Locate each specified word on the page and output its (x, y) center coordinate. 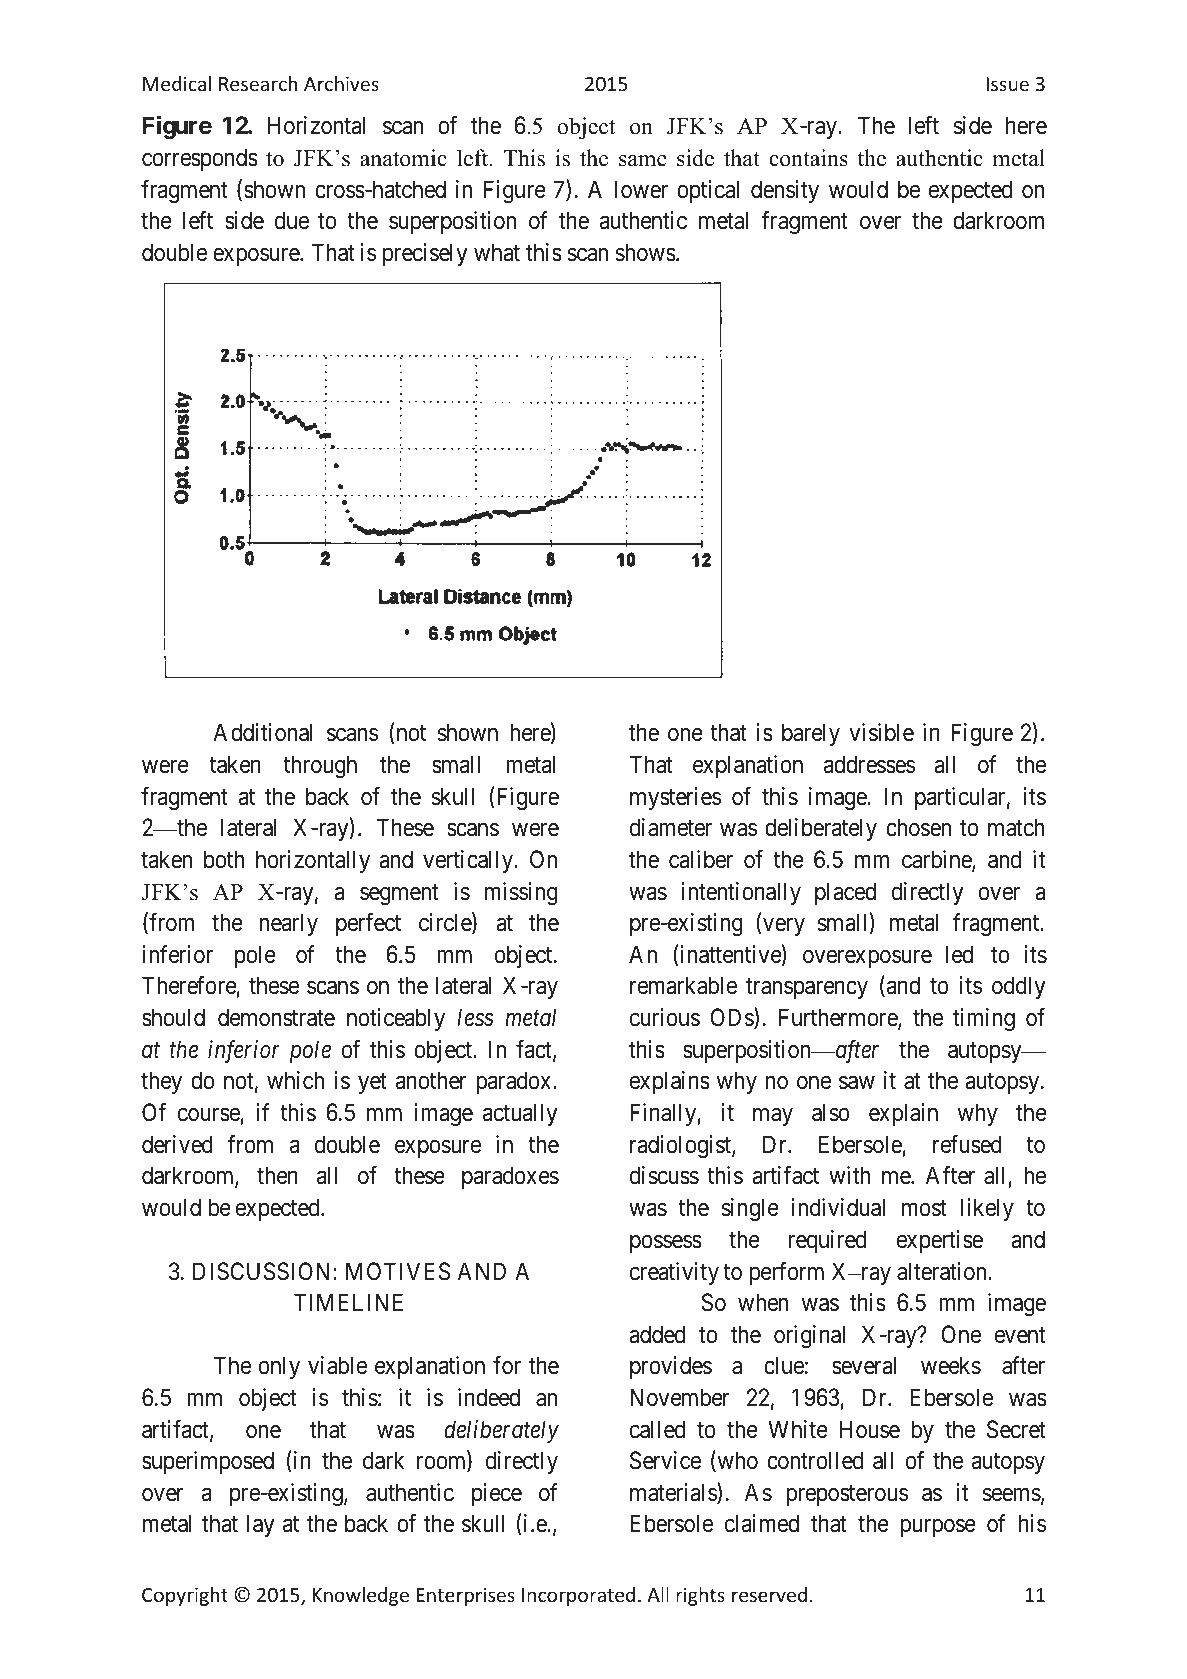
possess (666, 1244)
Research (258, 83)
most (924, 1208)
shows (646, 252)
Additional (263, 732)
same (643, 161)
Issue (1007, 84)
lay (260, 1525)
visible (881, 732)
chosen (918, 827)
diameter (671, 827)
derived (177, 1144)
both (224, 859)
